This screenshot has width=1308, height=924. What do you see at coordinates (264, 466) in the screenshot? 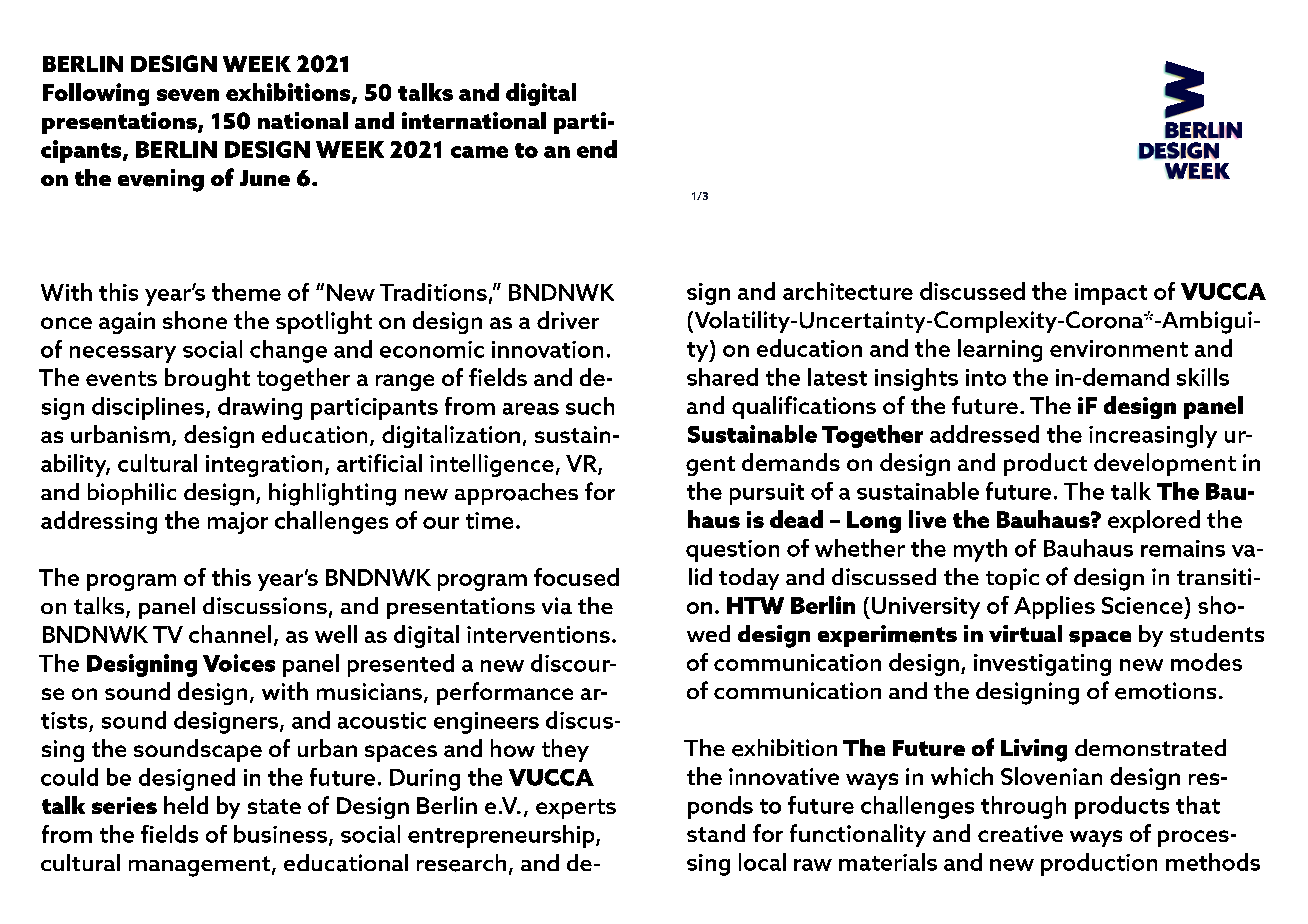
I see `integration` at bounding box center [264, 466].
